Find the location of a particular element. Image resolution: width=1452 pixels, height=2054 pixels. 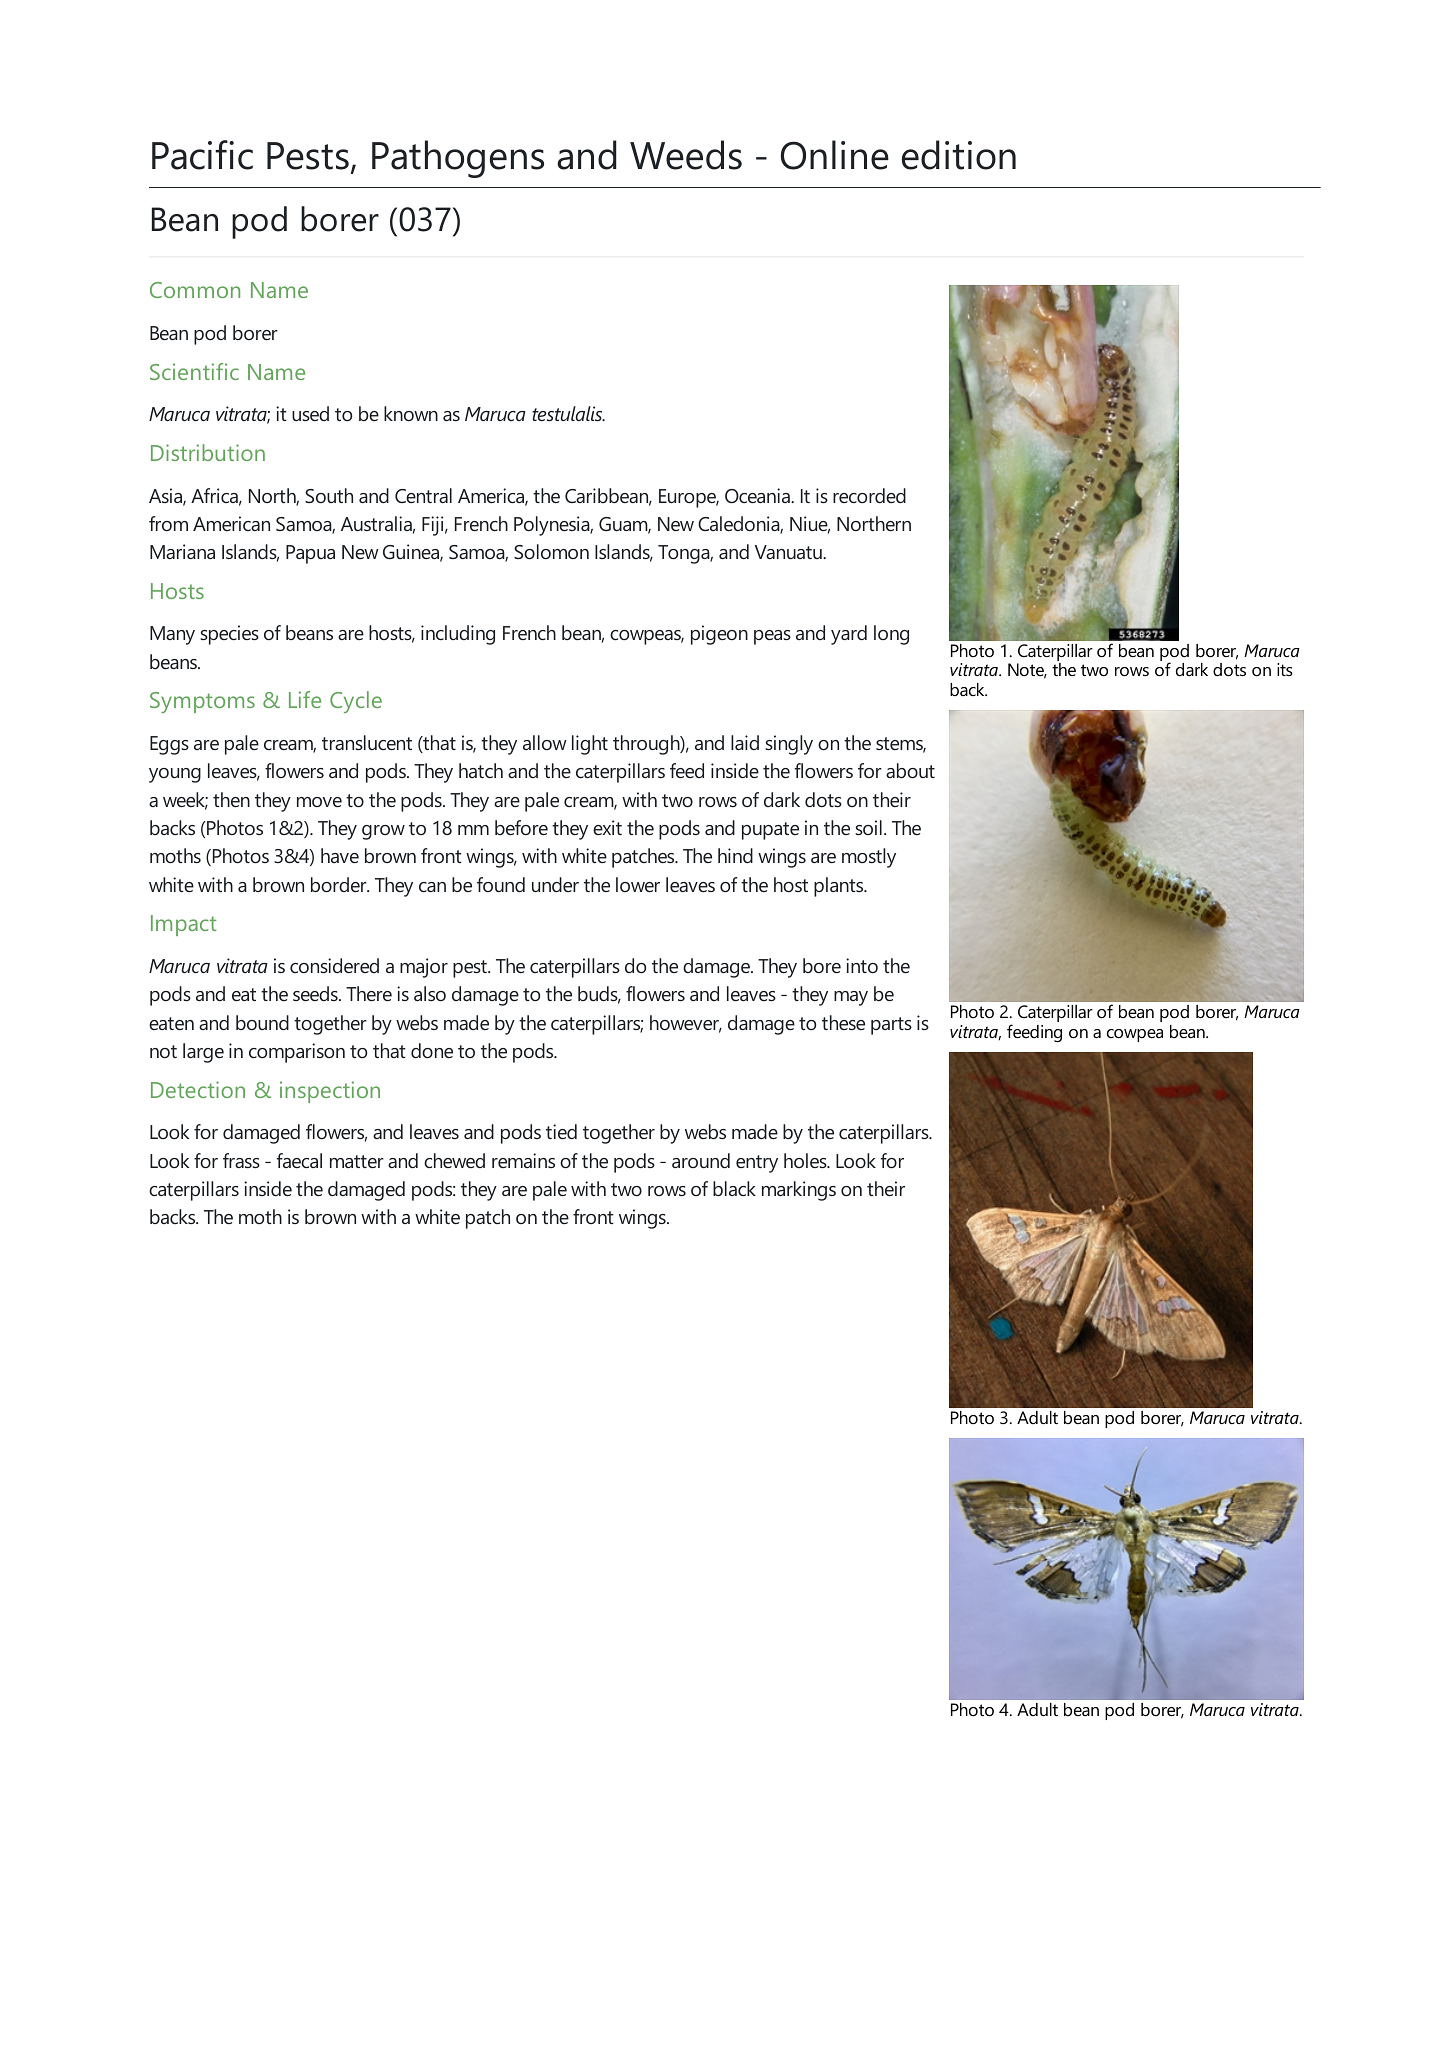

inspection is located at coordinates (330, 1092).
